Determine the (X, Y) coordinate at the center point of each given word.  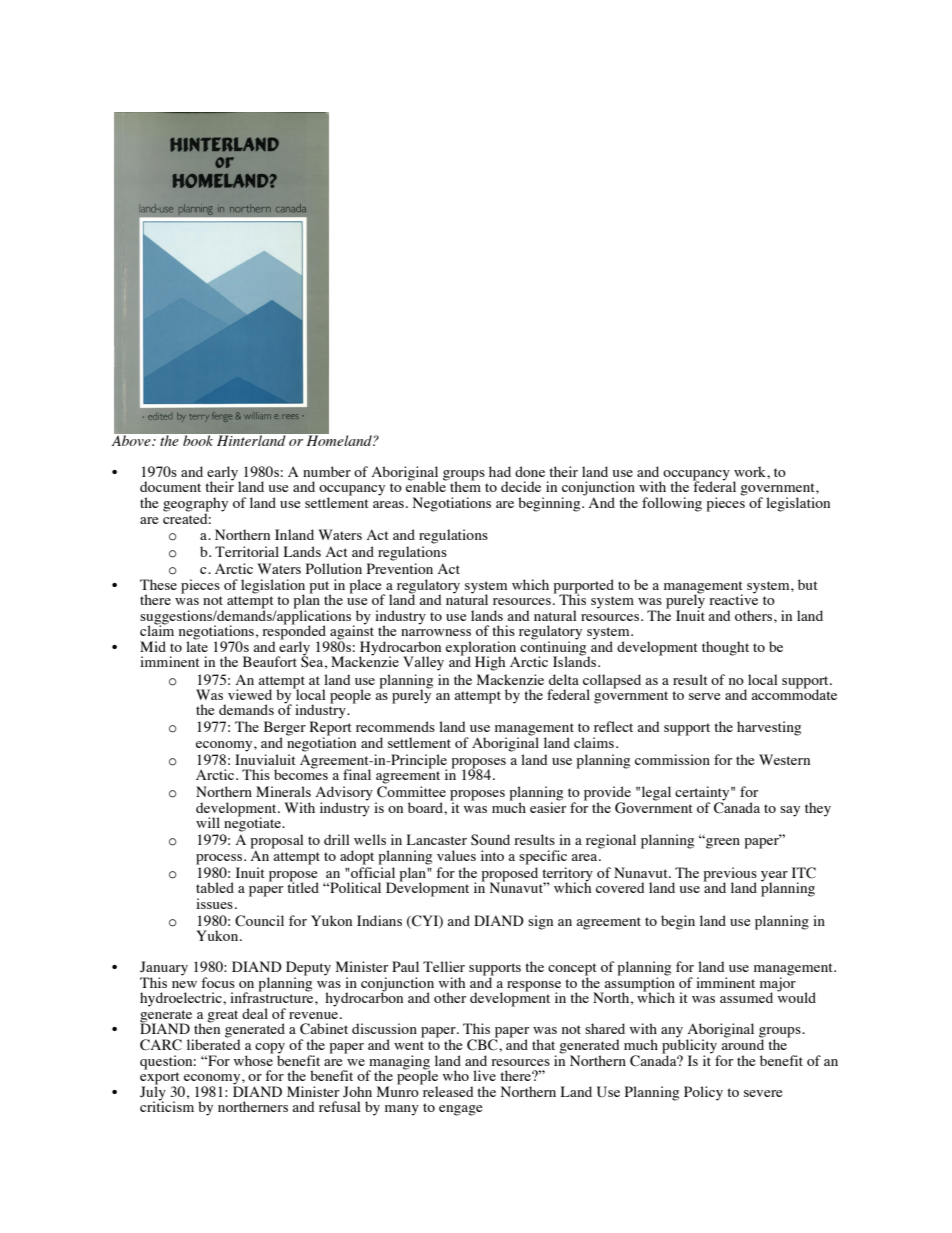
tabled (215, 887)
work (751, 471)
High (490, 663)
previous (730, 875)
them (464, 485)
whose (254, 1059)
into (492, 855)
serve (704, 696)
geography (195, 505)
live (484, 1075)
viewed (250, 694)
